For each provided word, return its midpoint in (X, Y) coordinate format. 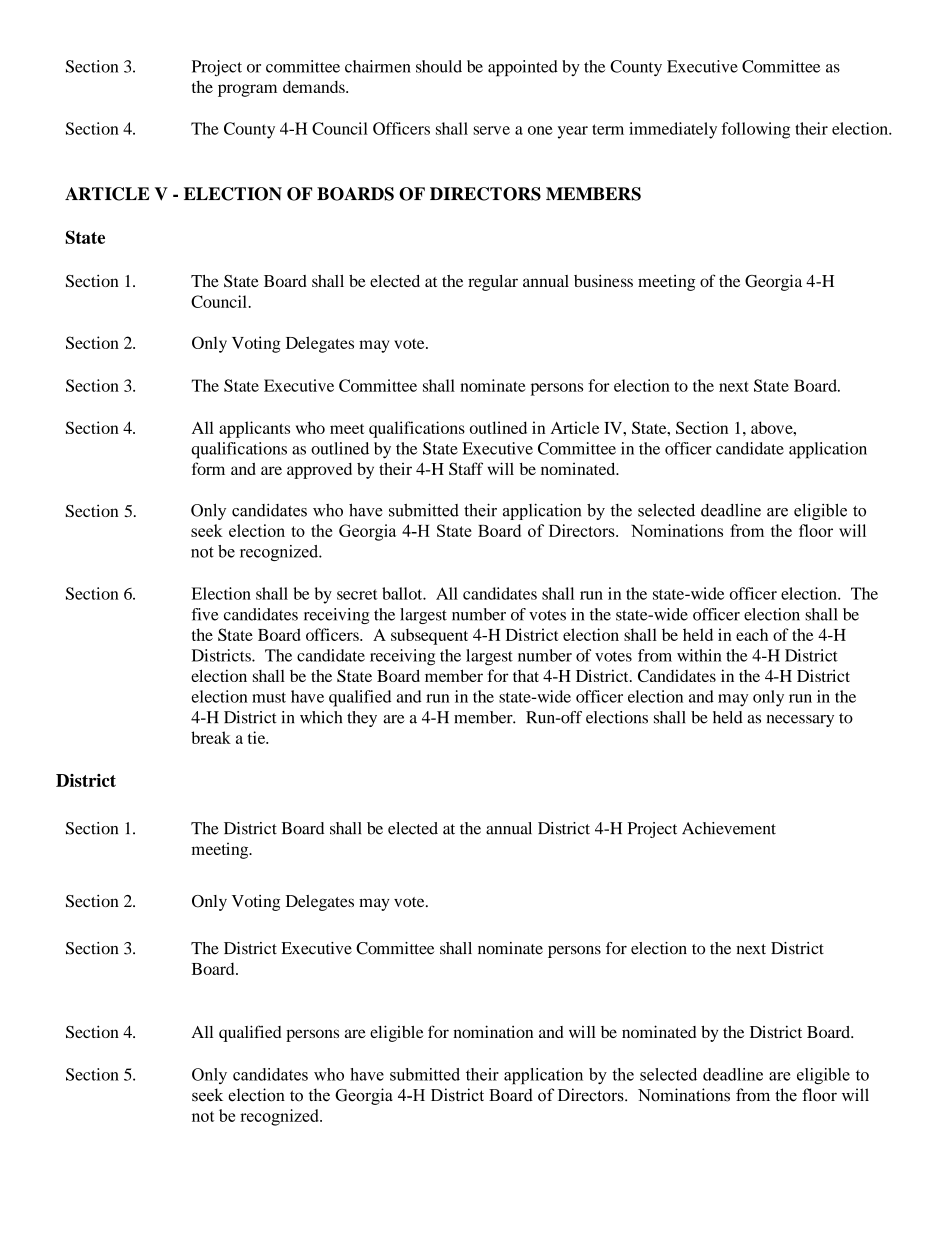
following (756, 130)
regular (493, 283)
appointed (523, 68)
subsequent (429, 636)
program (247, 90)
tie (258, 737)
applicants (254, 429)
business (603, 280)
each (752, 634)
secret (357, 594)
